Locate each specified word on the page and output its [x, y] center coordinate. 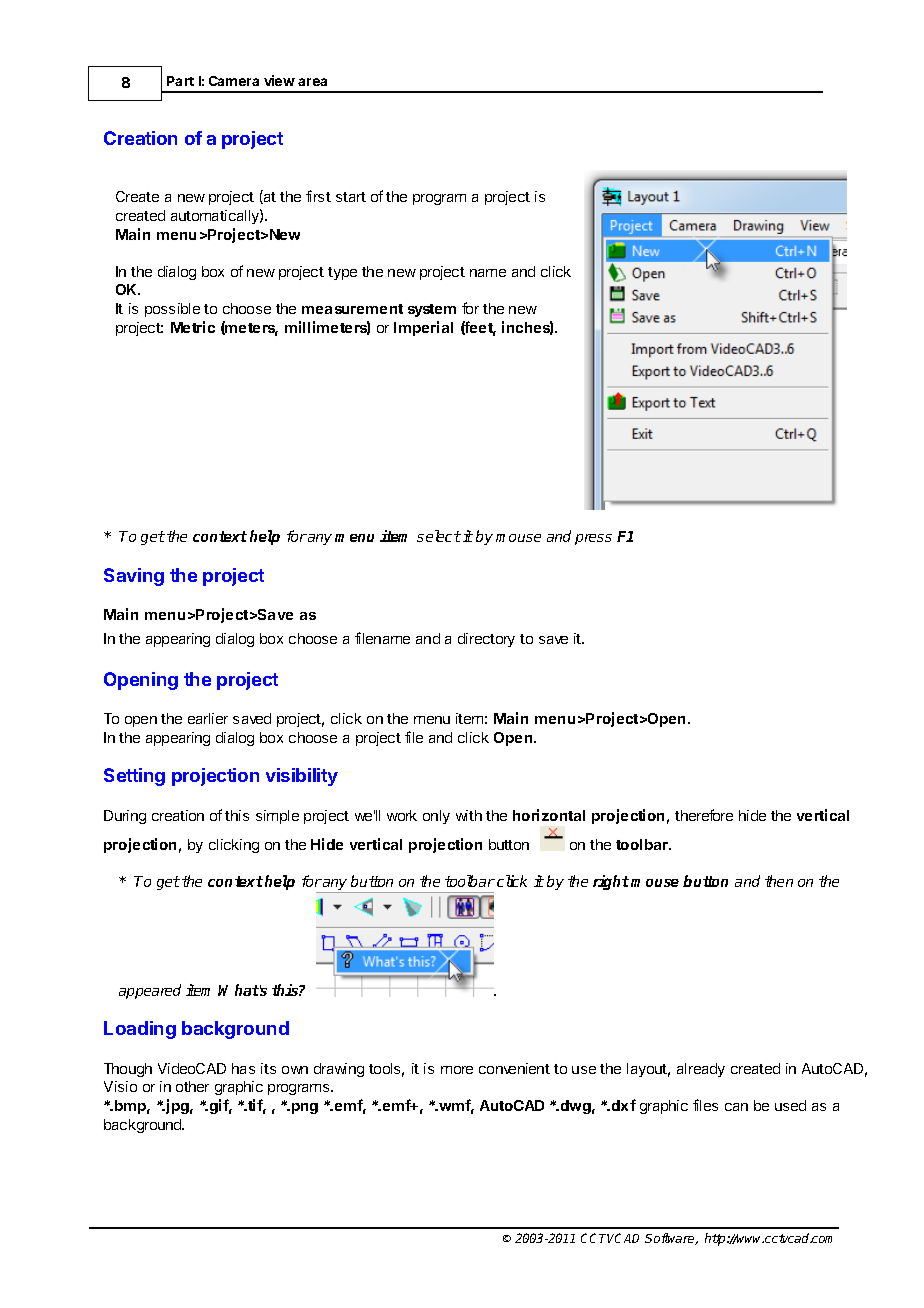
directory [486, 640]
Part [180, 81]
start [351, 197]
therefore [704, 815]
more [457, 1070]
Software [671, 1239]
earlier [208, 718]
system [432, 310]
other [192, 1086]
